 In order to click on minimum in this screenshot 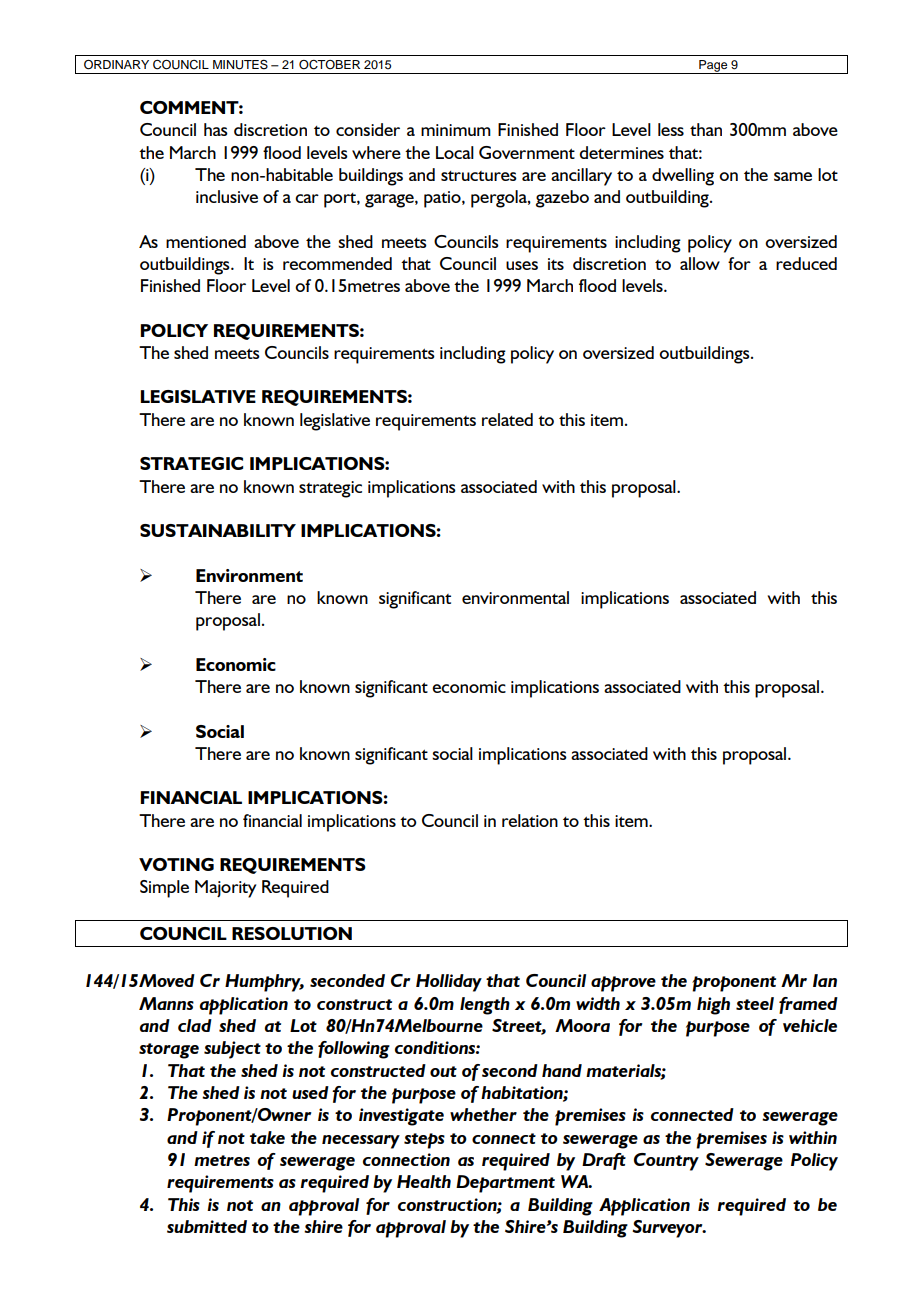, I will do `click(456, 130)`.
